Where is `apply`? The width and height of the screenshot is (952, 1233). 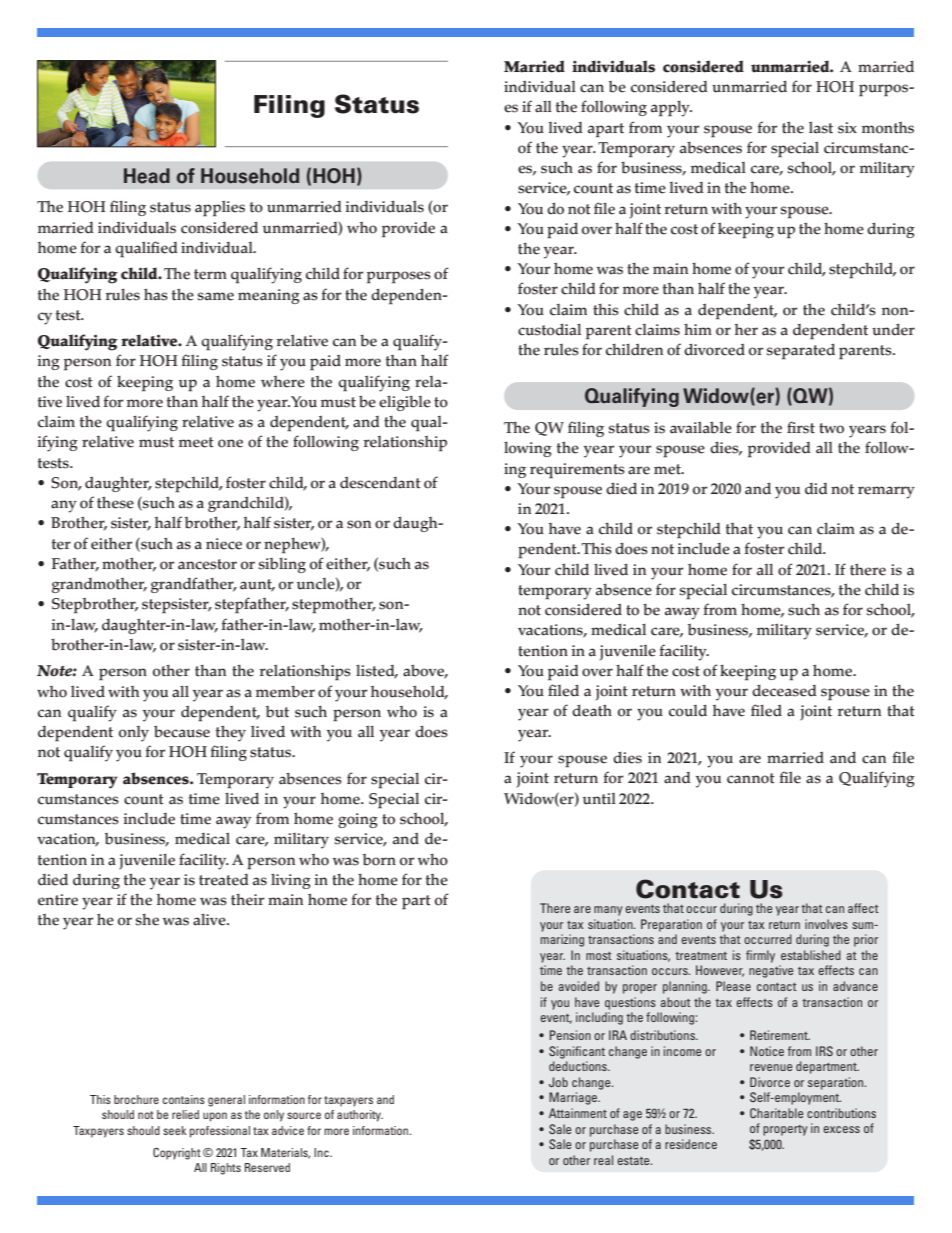
apply is located at coordinates (671, 109).
